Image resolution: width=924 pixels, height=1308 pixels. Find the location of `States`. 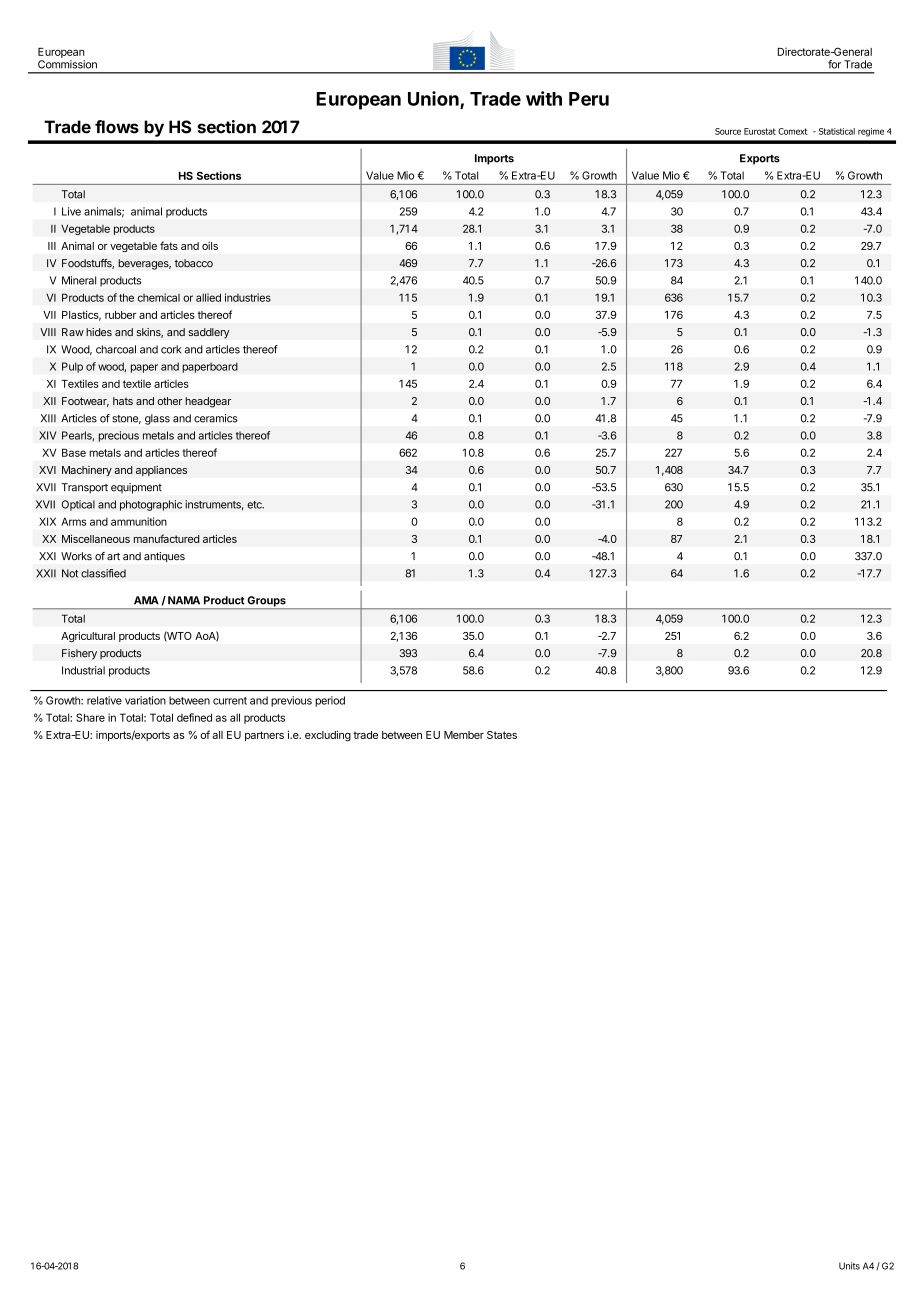

States is located at coordinates (502, 735).
